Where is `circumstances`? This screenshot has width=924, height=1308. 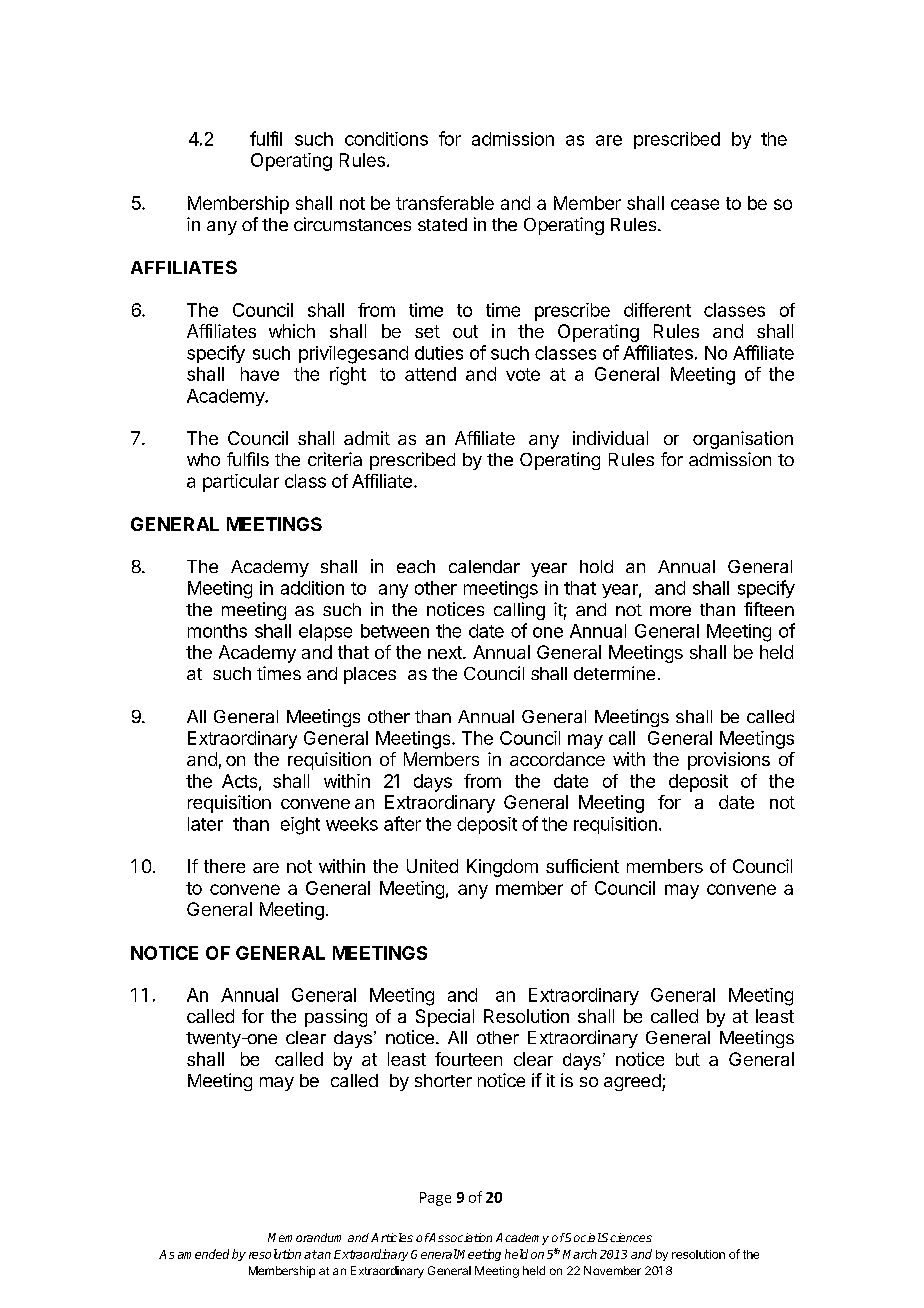
circumstances is located at coordinates (352, 224).
